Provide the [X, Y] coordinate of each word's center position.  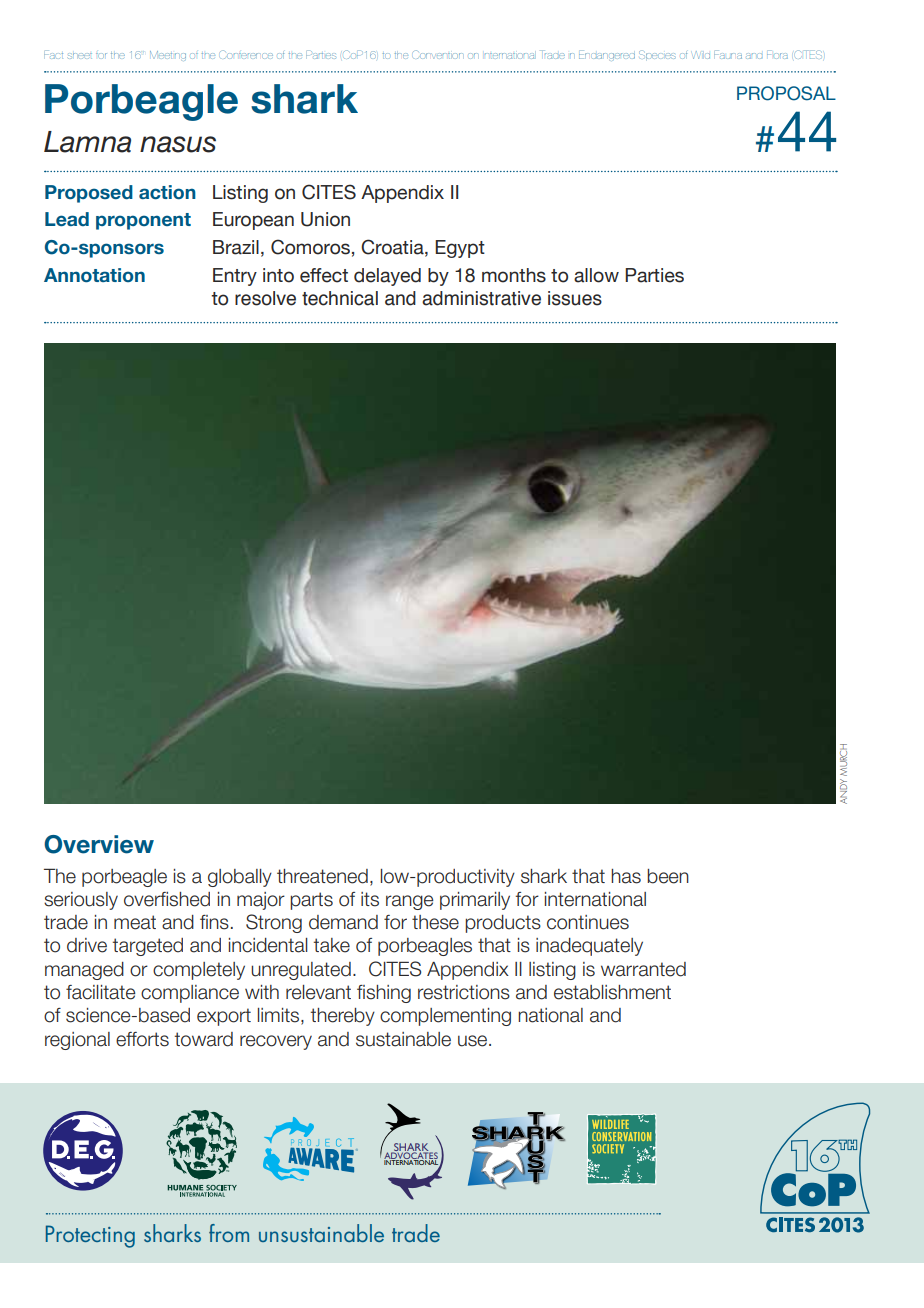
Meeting [168, 55]
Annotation [94, 275]
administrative [481, 298]
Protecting [90, 1236]
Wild [701, 55]
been [668, 876]
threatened [322, 876]
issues [575, 298]
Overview [99, 844]
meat [135, 922]
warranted [643, 969]
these [435, 922]
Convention [438, 54]
